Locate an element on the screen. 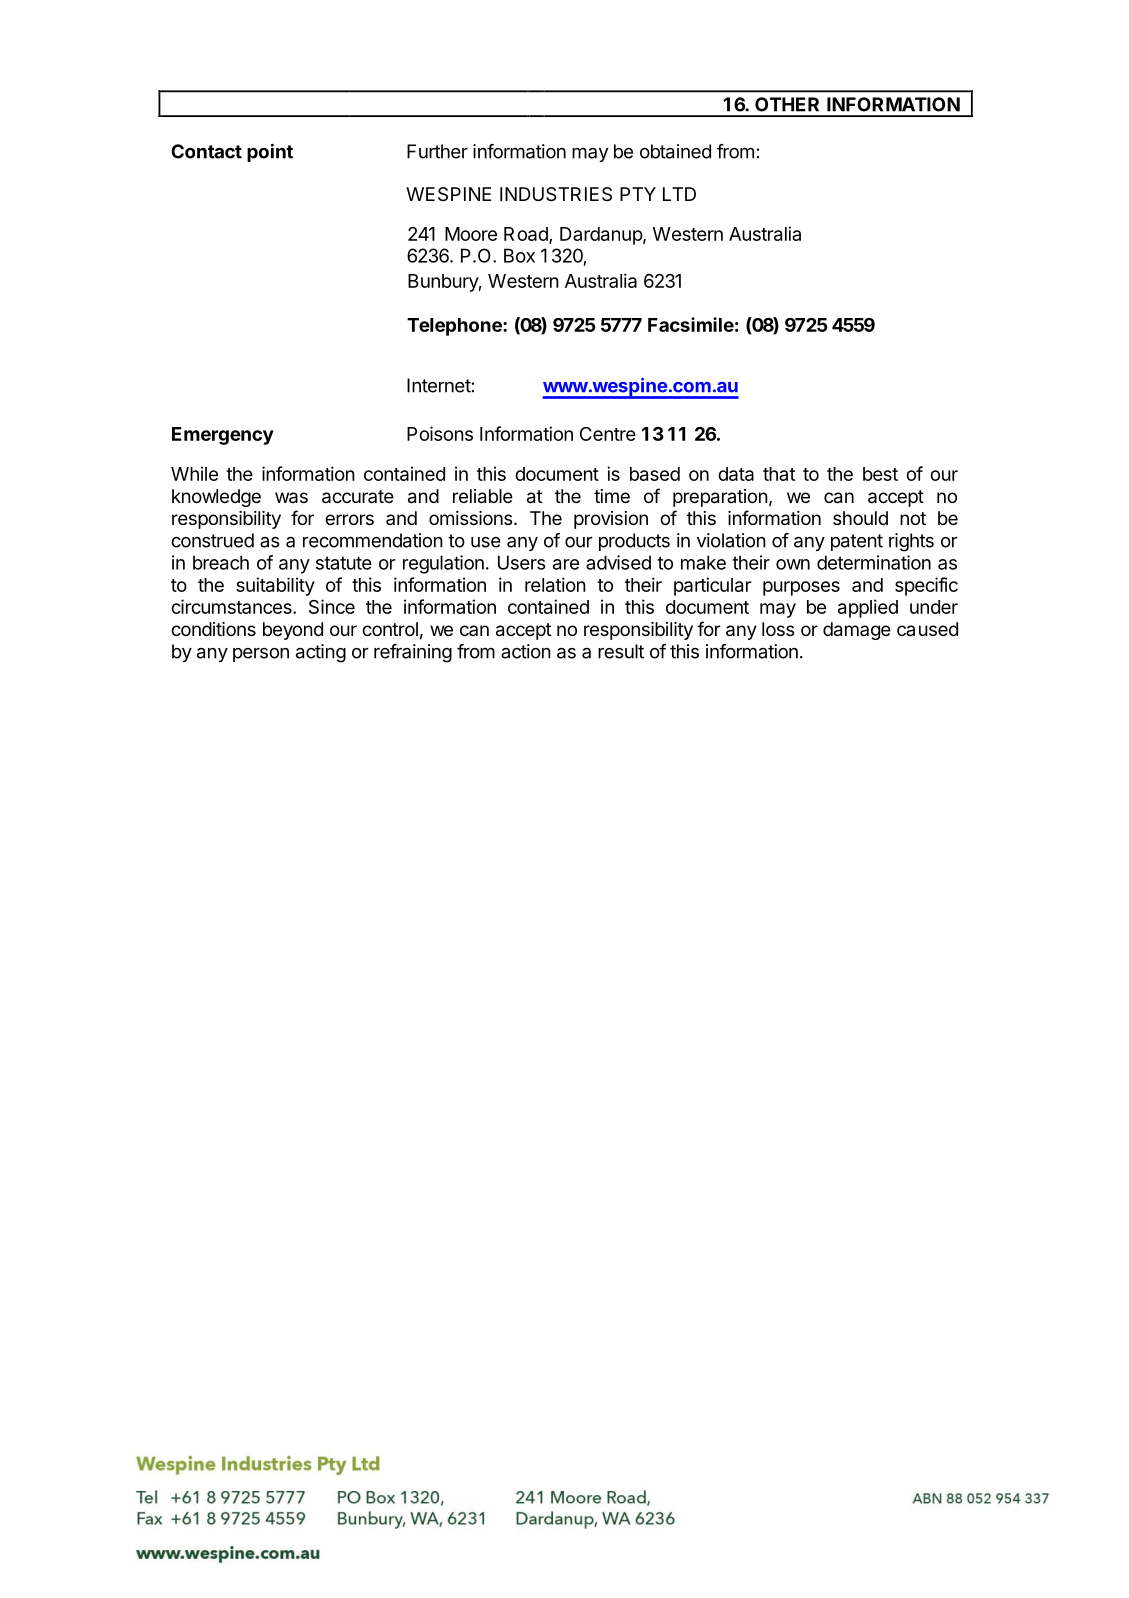  action is located at coordinates (526, 651).
